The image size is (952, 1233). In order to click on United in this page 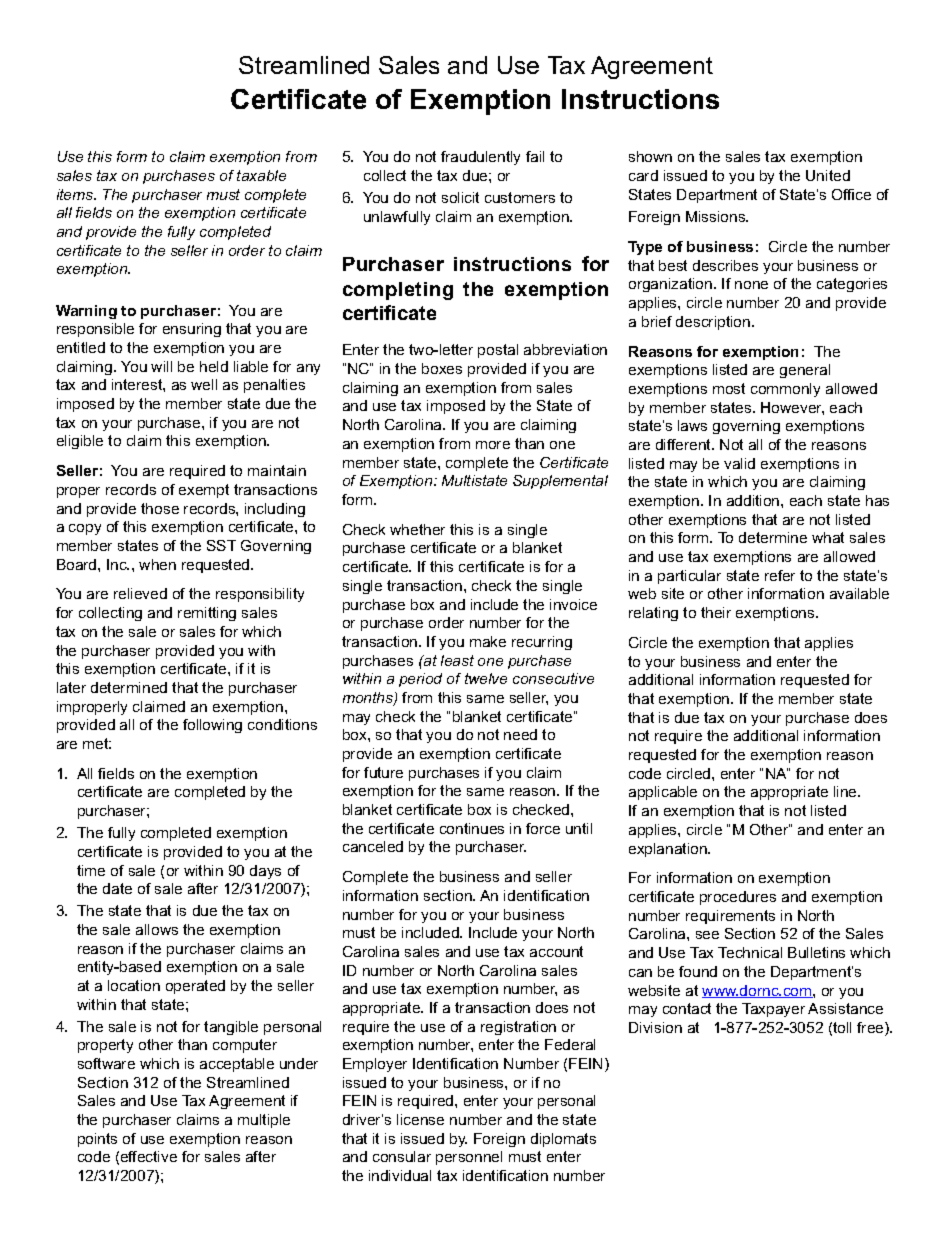, I will do `click(828, 175)`.
